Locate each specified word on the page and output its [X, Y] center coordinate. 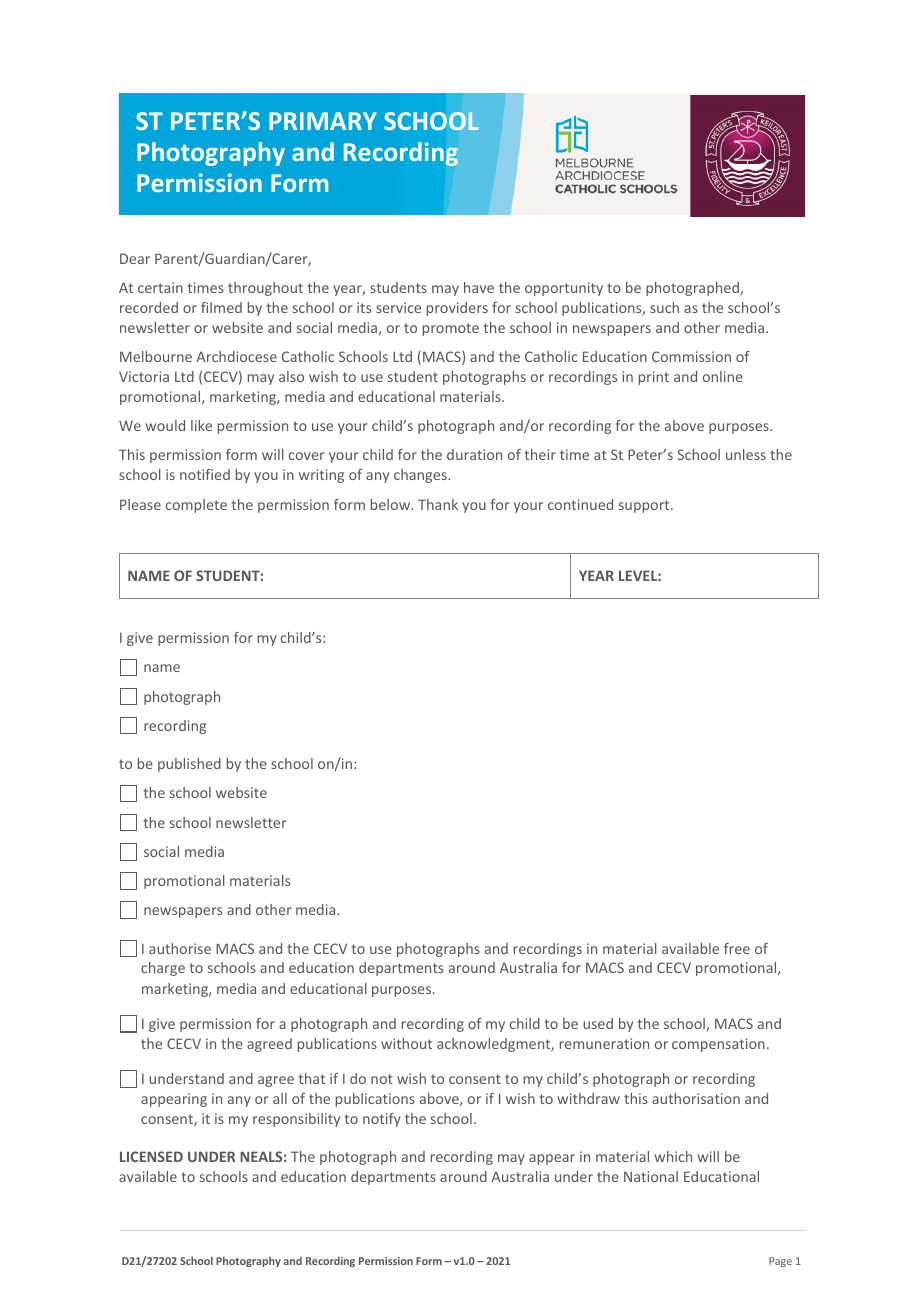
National [651, 1176]
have [479, 287]
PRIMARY [323, 121]
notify [382, 1120]
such [664, 307]
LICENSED [151, 1156]
